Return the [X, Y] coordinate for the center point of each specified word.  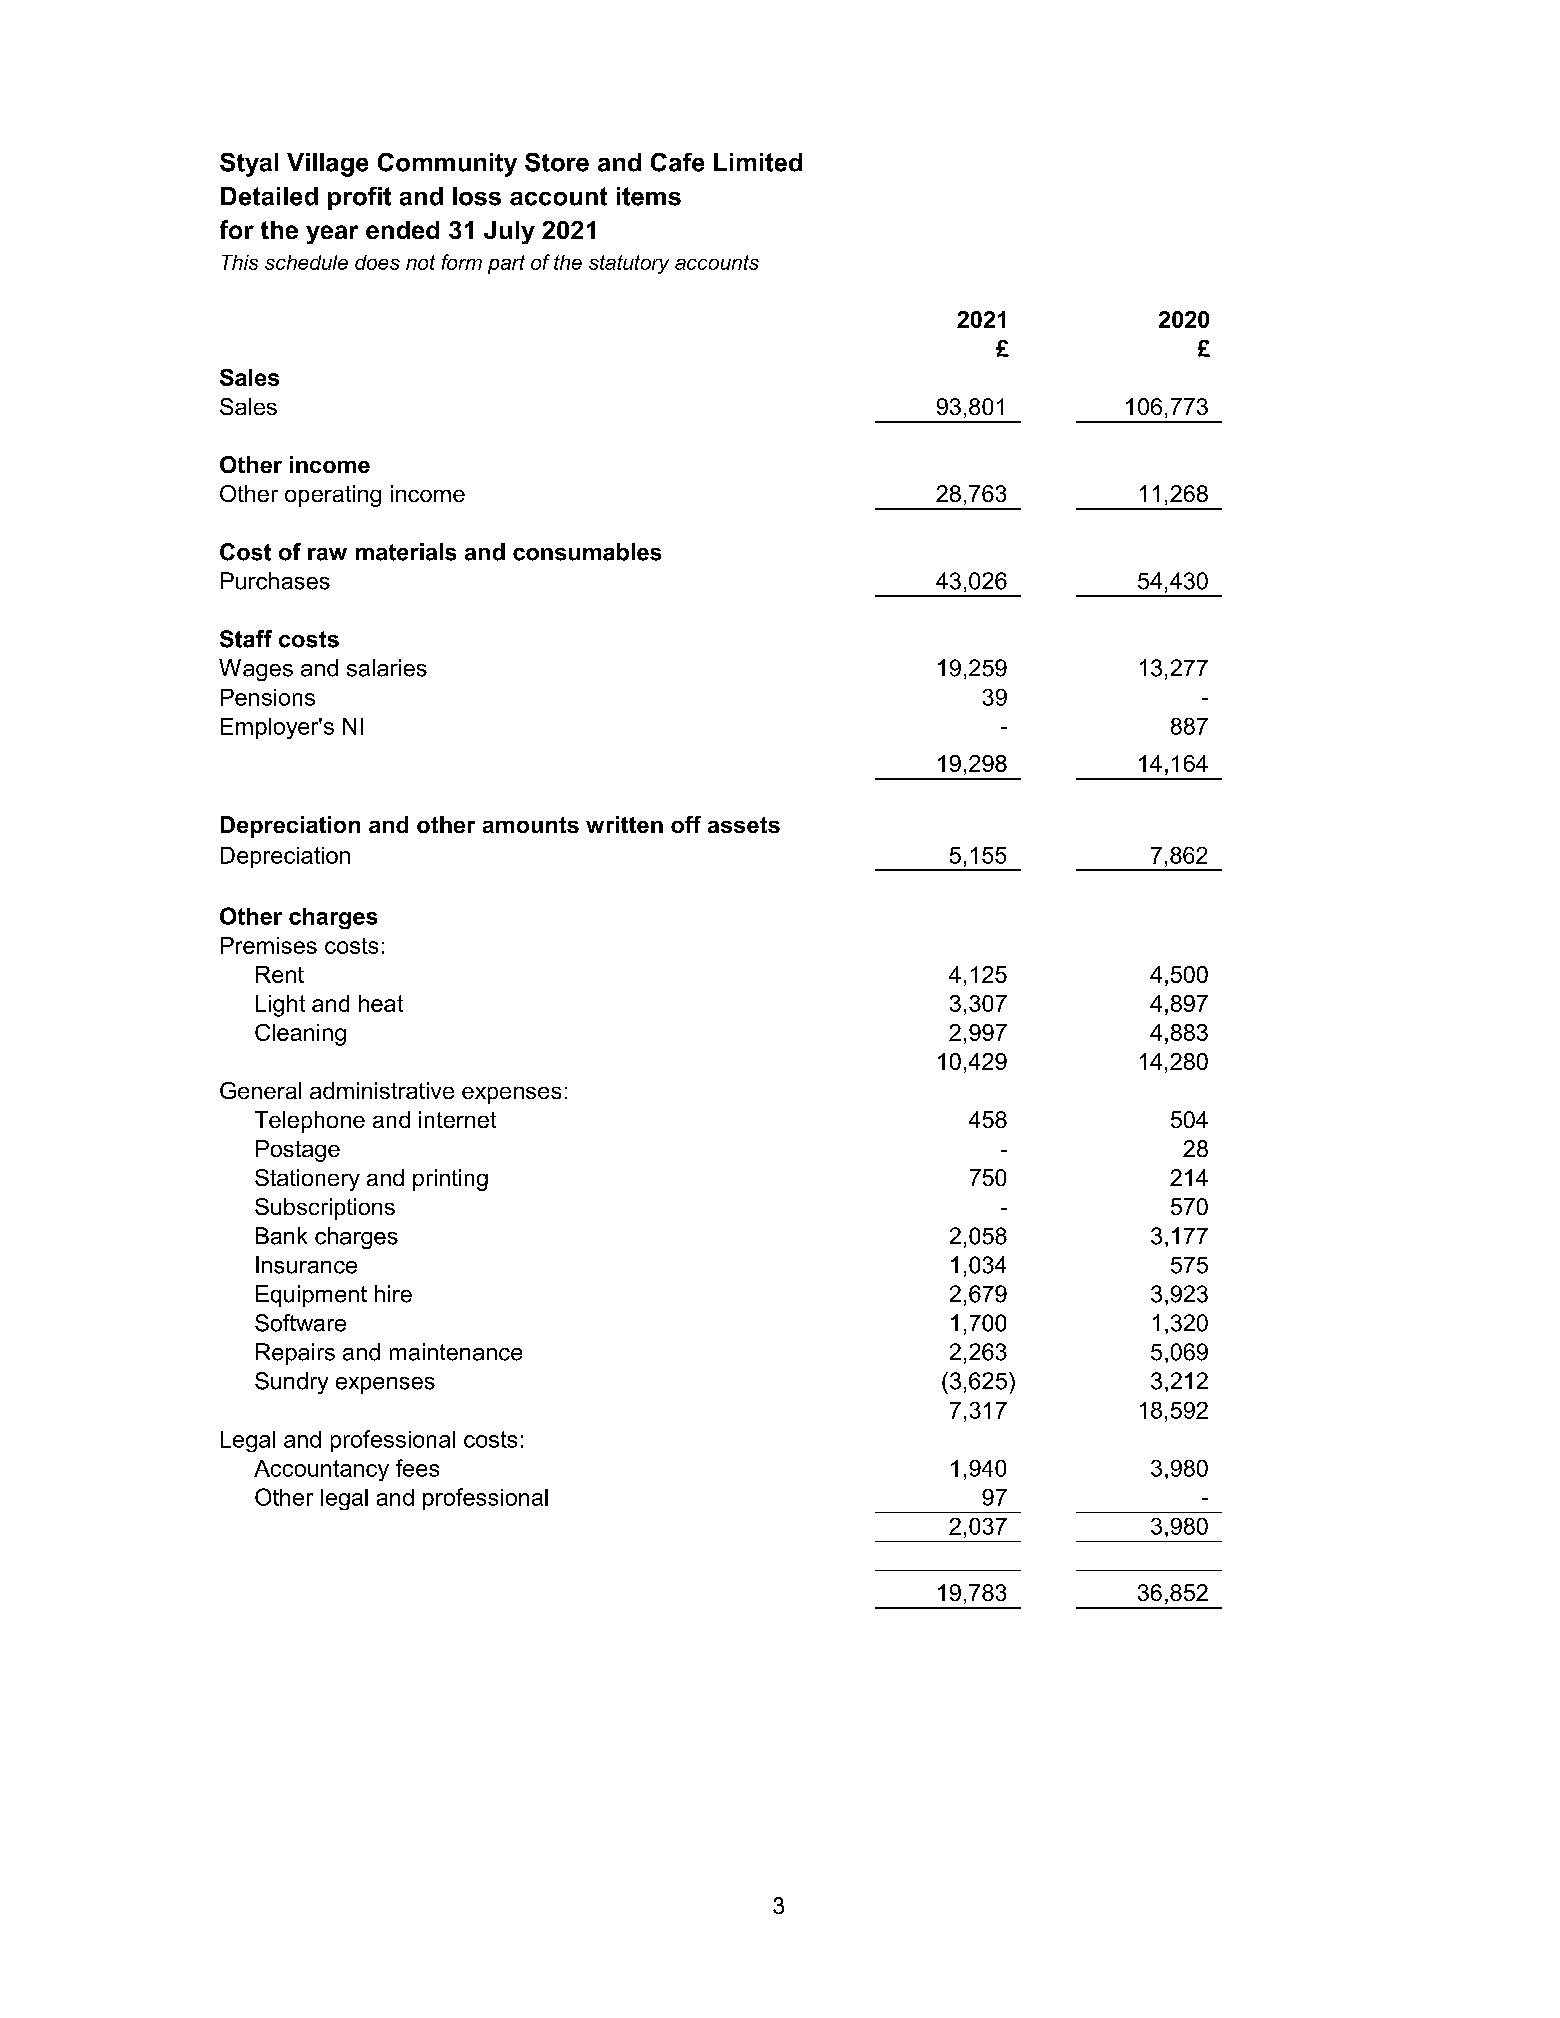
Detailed [269, 196]
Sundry [291, 1383]
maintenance [456, 1352]
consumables [587, 552]
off [686, 824]
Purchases [275, 581]
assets [744, 825]
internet [457, 1119]
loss [477, 196]
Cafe [677, 162]
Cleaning [300, 1035]
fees [417, 1468]
